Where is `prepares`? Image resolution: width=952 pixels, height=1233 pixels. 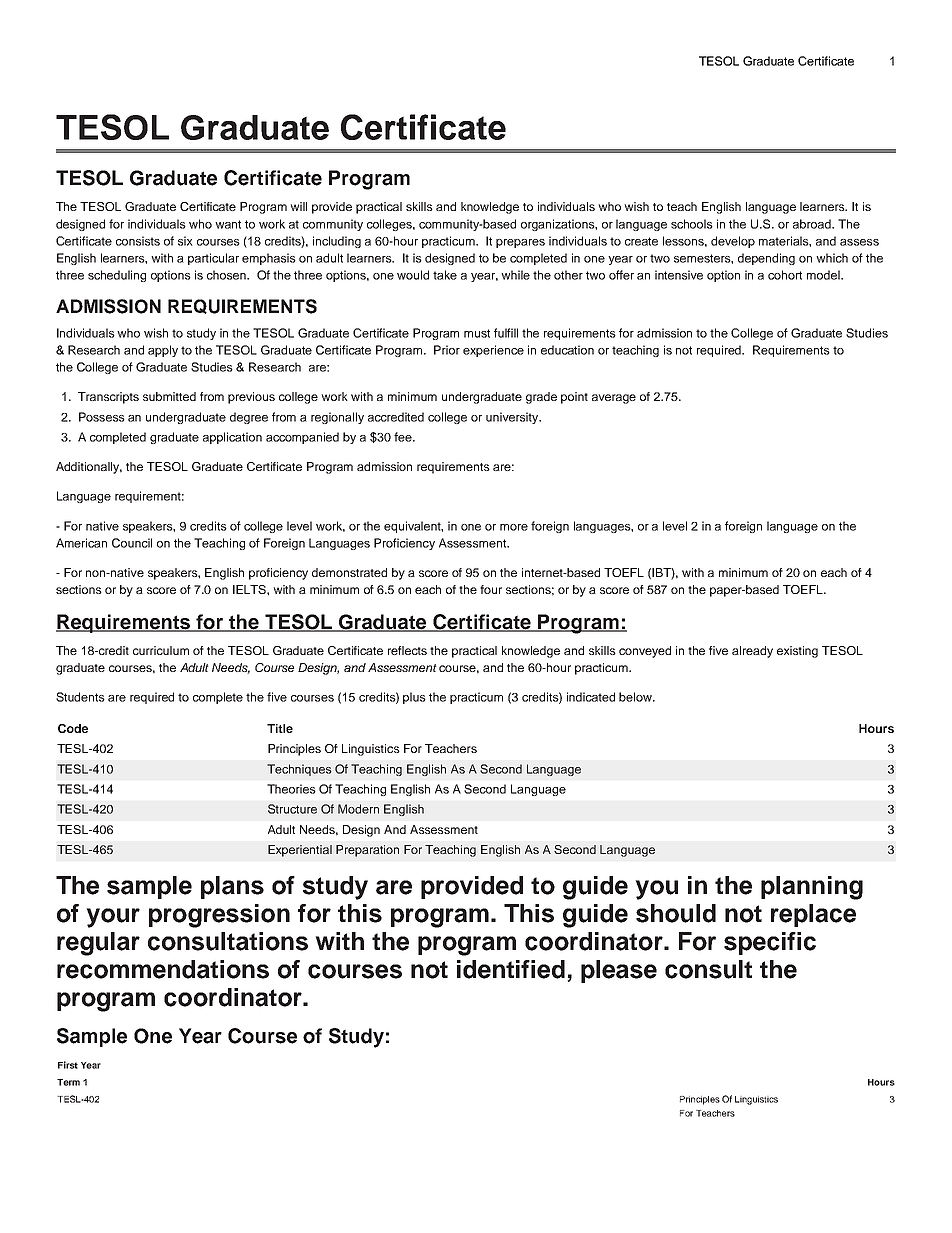
prepares is located at coordinates (520, 243).
